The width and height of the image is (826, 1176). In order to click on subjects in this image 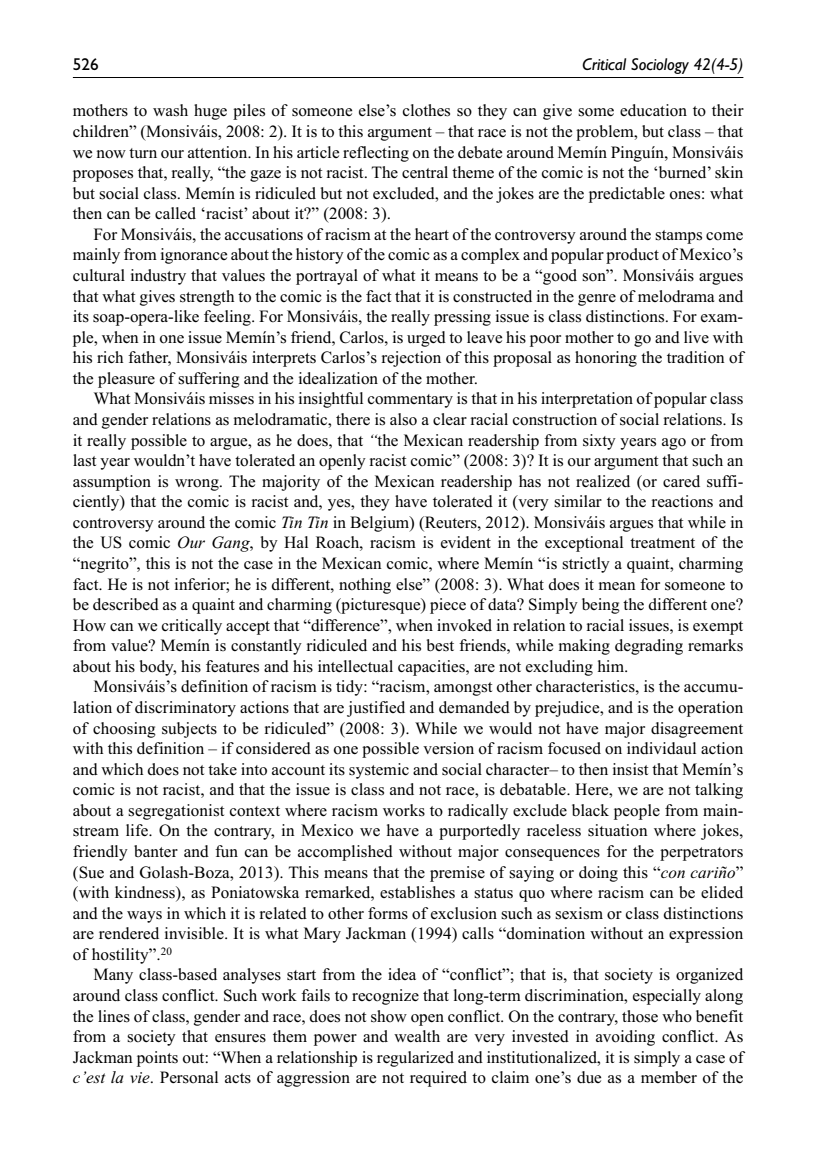, I will do `click(189, 730)`.
